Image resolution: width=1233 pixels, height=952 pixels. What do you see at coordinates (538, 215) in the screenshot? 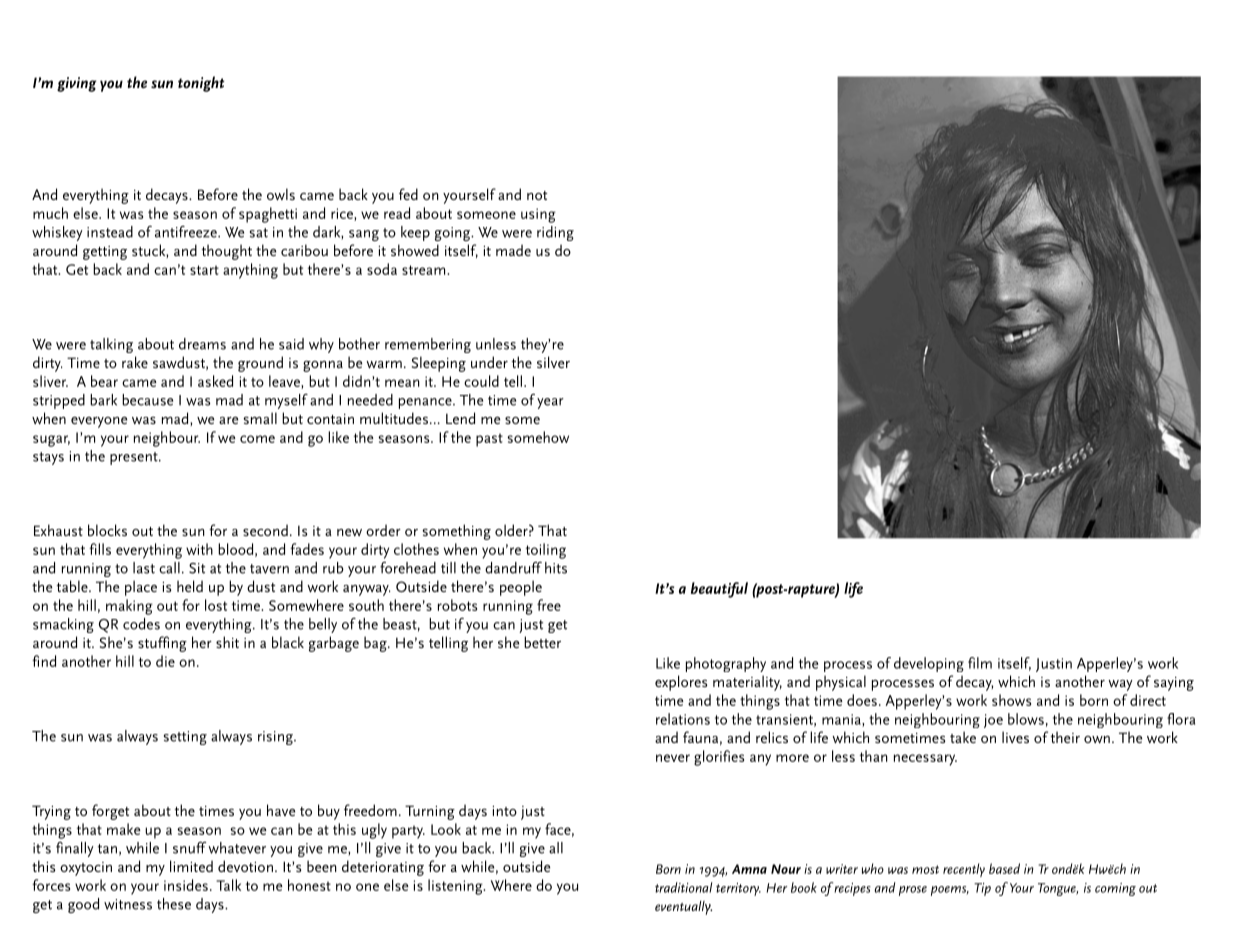
I see `using` at bounding box center [538, 215].
